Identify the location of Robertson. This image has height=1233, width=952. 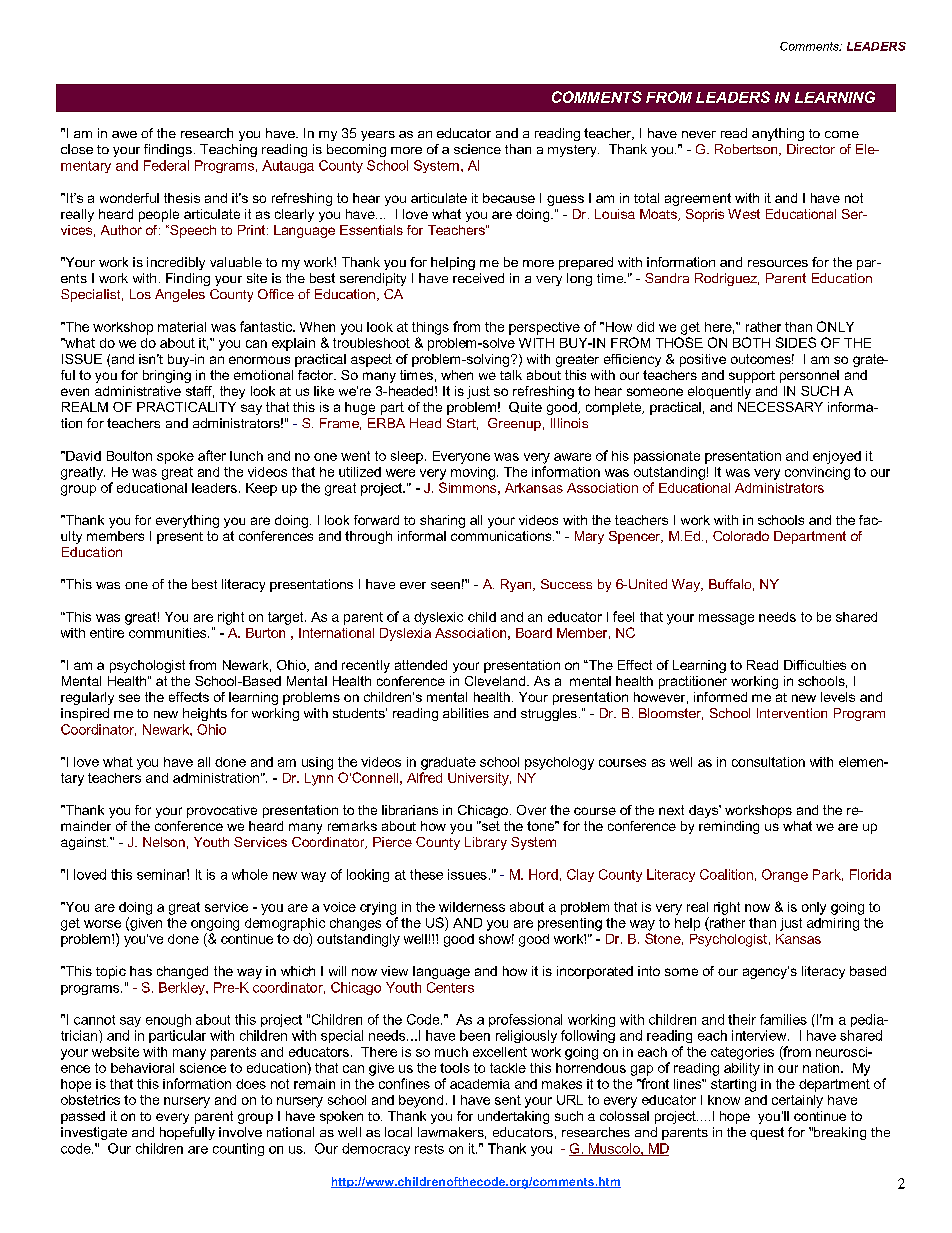
(747, 150).
